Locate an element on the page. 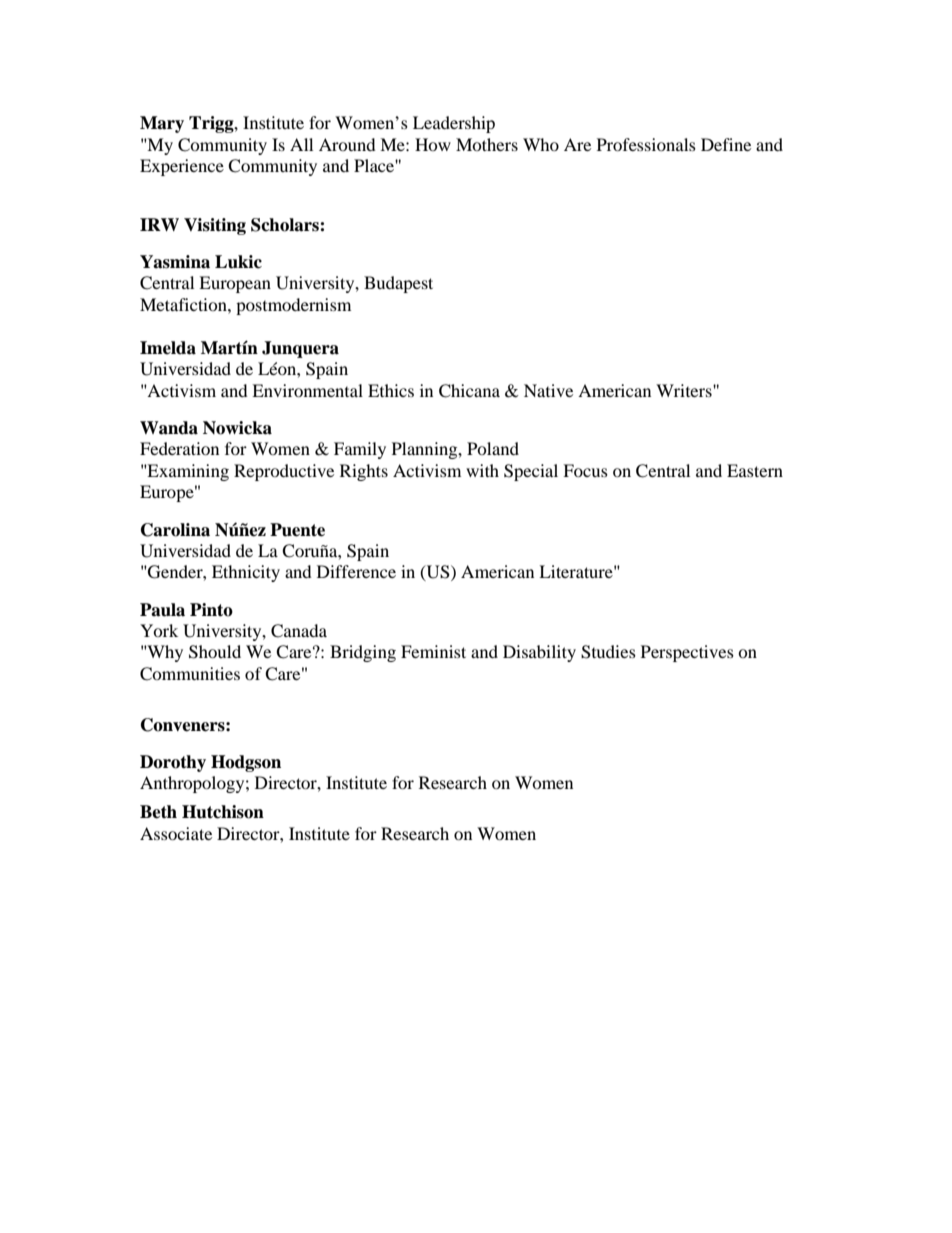 The image size is (952, 1233). Writers is located at coordinates (685, 390).
